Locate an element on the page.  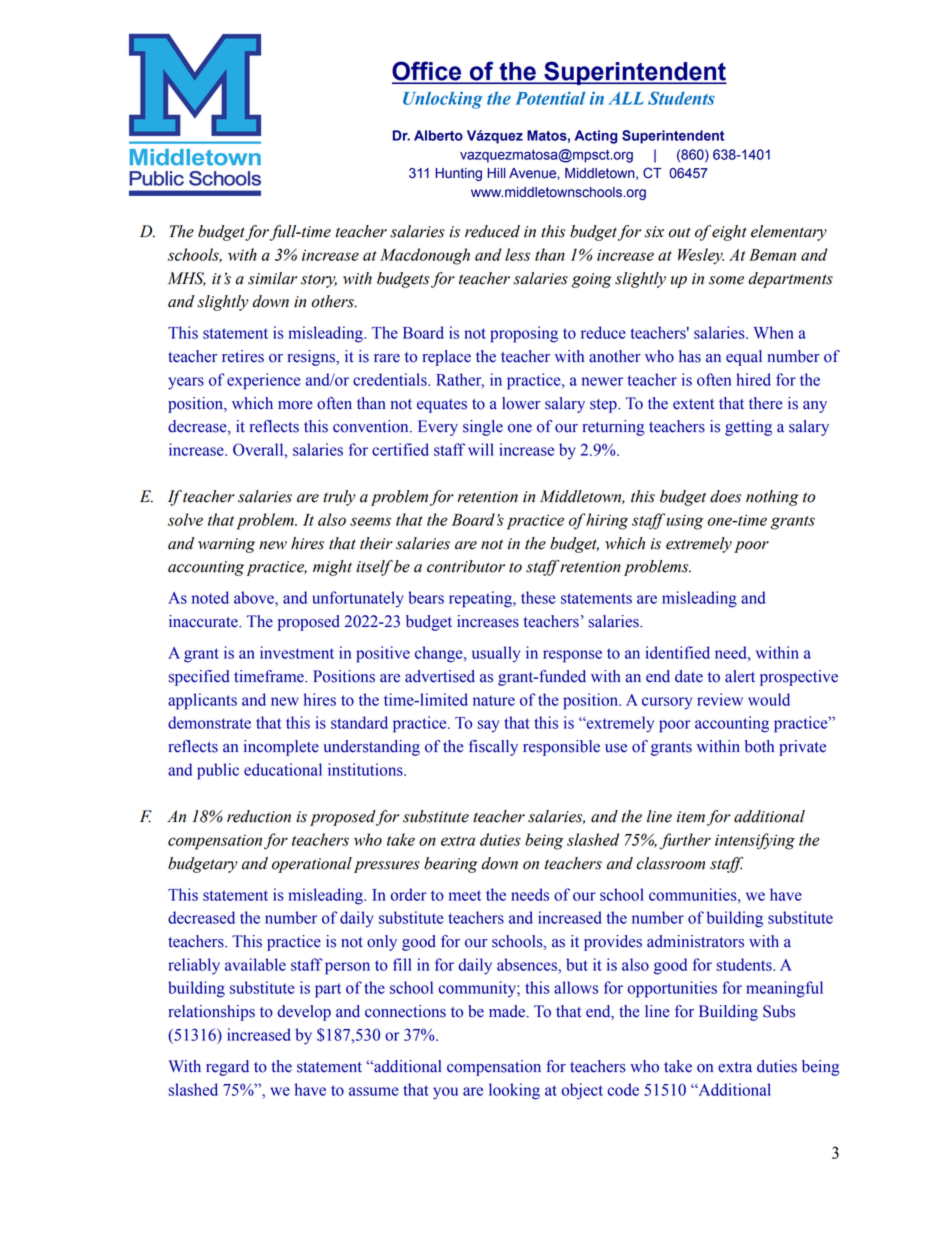
more is located at coordinates (295, 405).
